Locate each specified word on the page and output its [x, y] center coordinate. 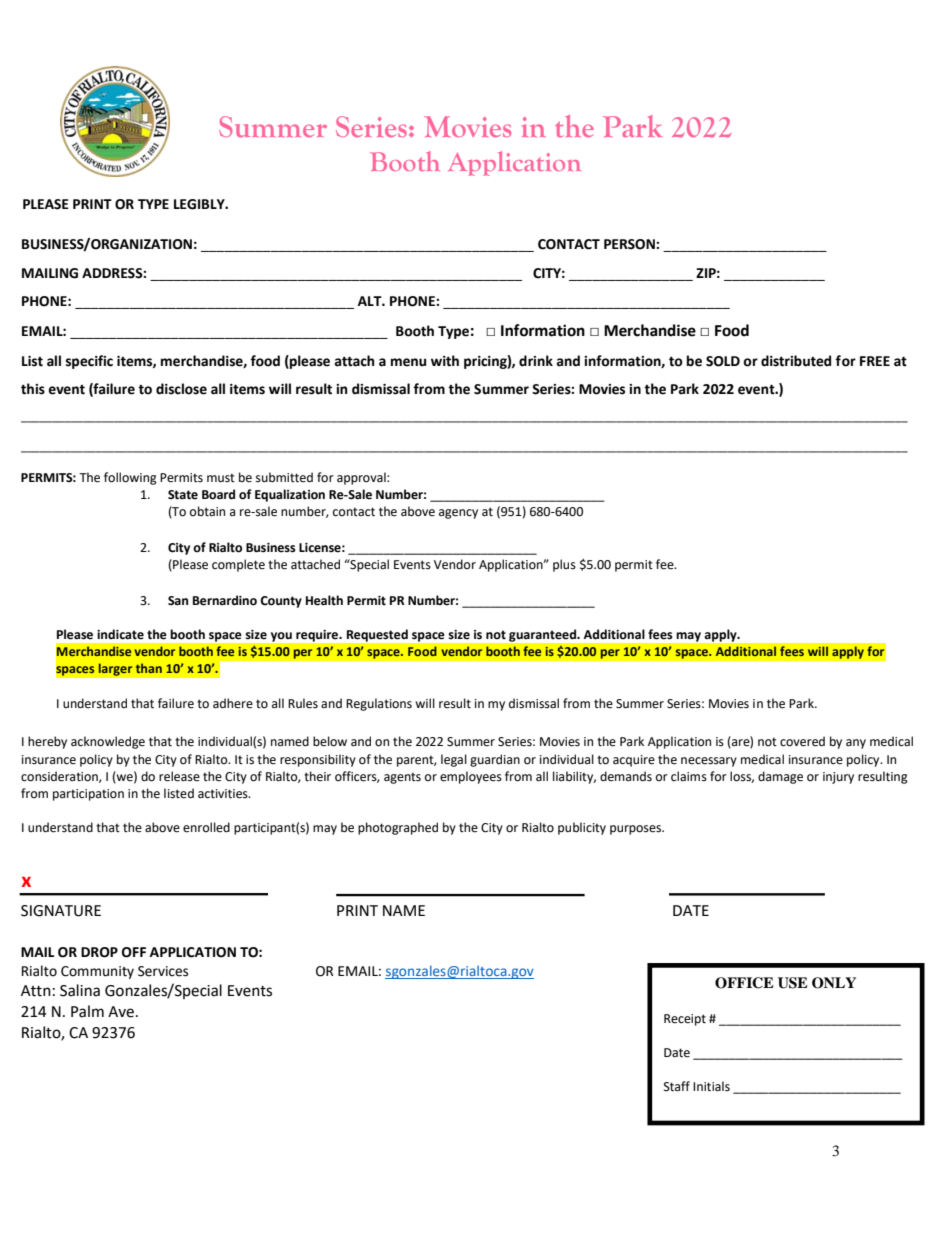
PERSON [630, 244]
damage [780, 777]
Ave [121, 1012]
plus [564, 565]
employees [471, 777]
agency [458, 514]
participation [88, 795]
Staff [677, 1086]
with [445, 361]
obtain [207, 511]
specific [89, 362]
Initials [711, 1086]
